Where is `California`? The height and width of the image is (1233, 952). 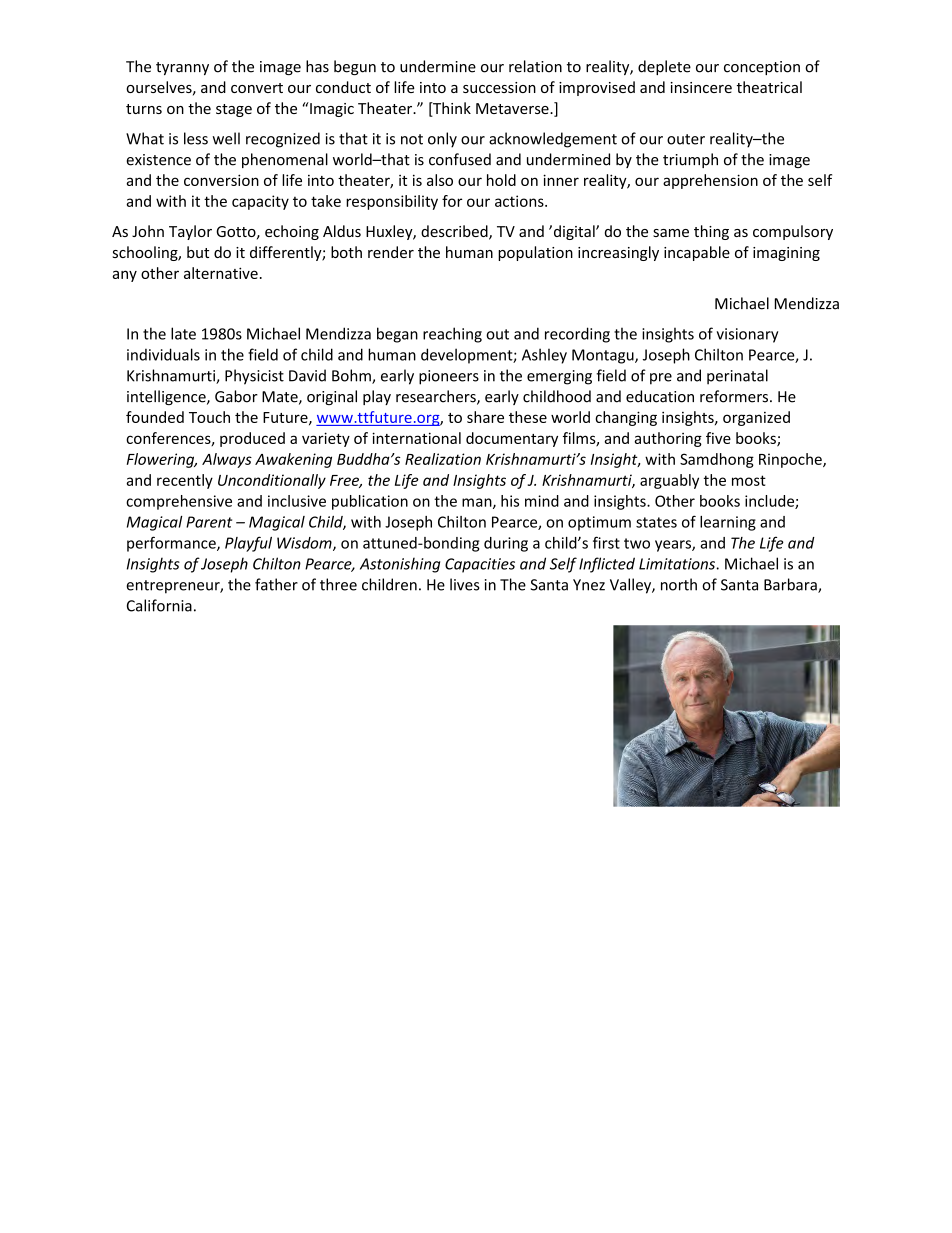
California is located at coordinates (159, 605).
